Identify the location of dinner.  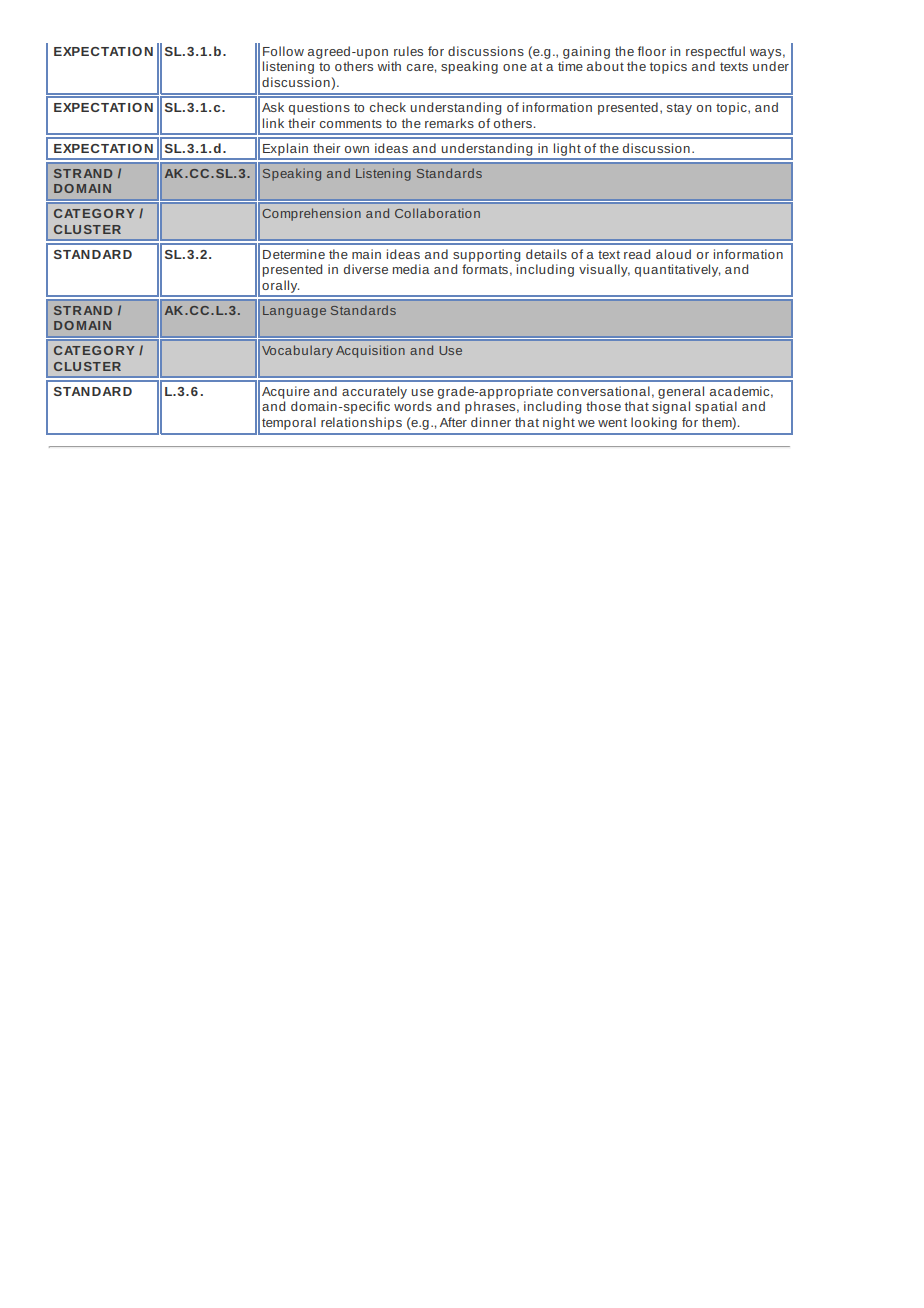
(491, 422).
